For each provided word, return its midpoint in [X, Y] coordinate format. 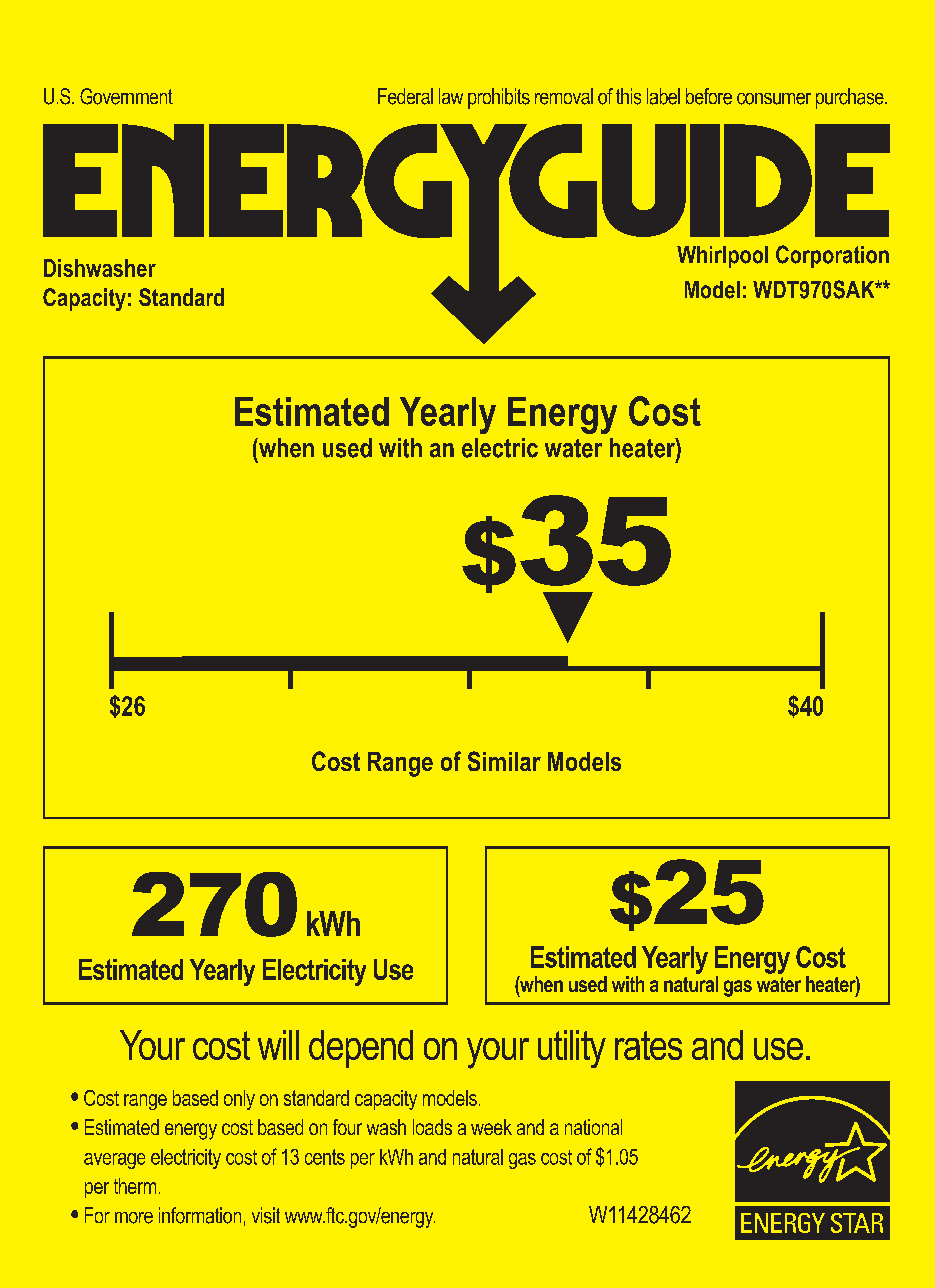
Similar [504, 761]
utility [572, 1049]
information [200, 1215]
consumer [774, 99]
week [491, 1127]
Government [126, 96]
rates [648, 1045]
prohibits [499, 98]
